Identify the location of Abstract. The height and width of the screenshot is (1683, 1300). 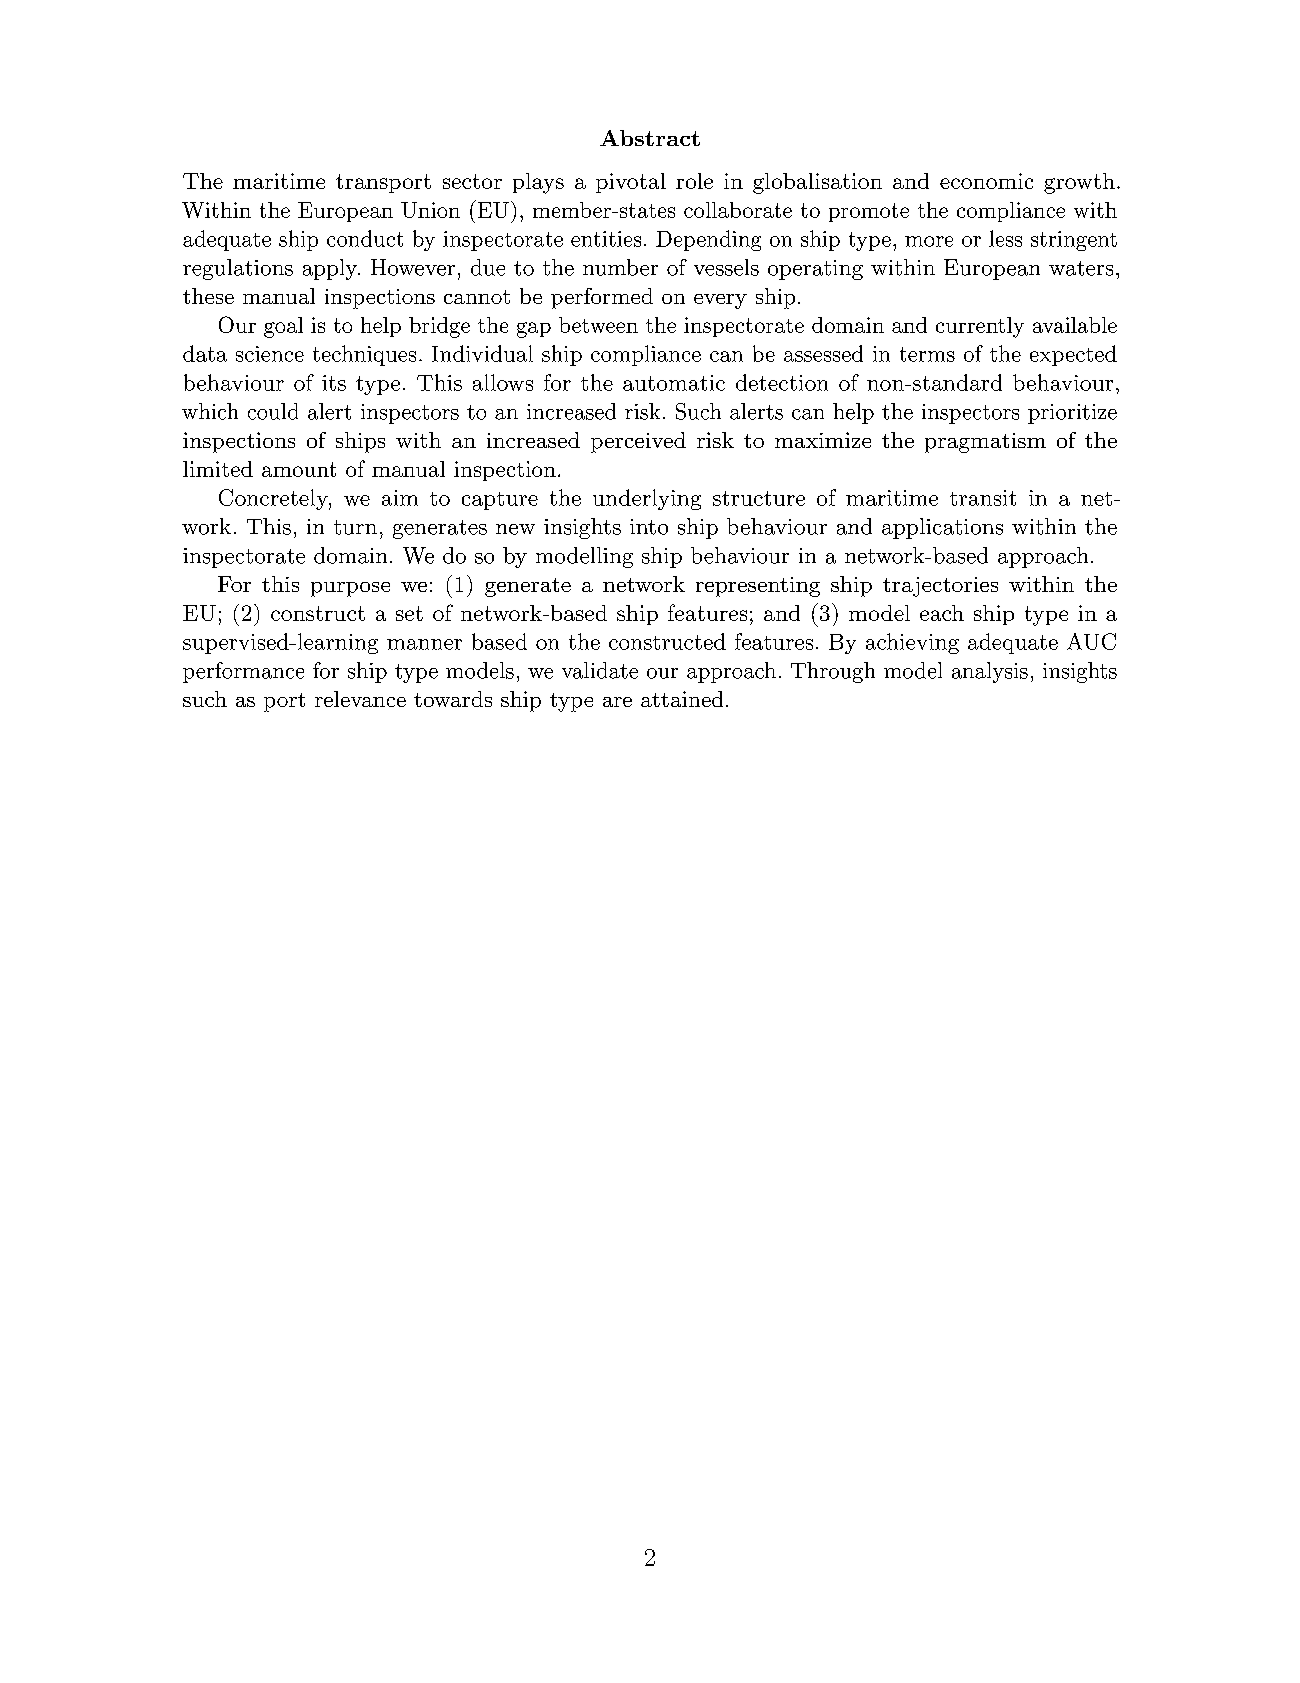
(650, 138).
